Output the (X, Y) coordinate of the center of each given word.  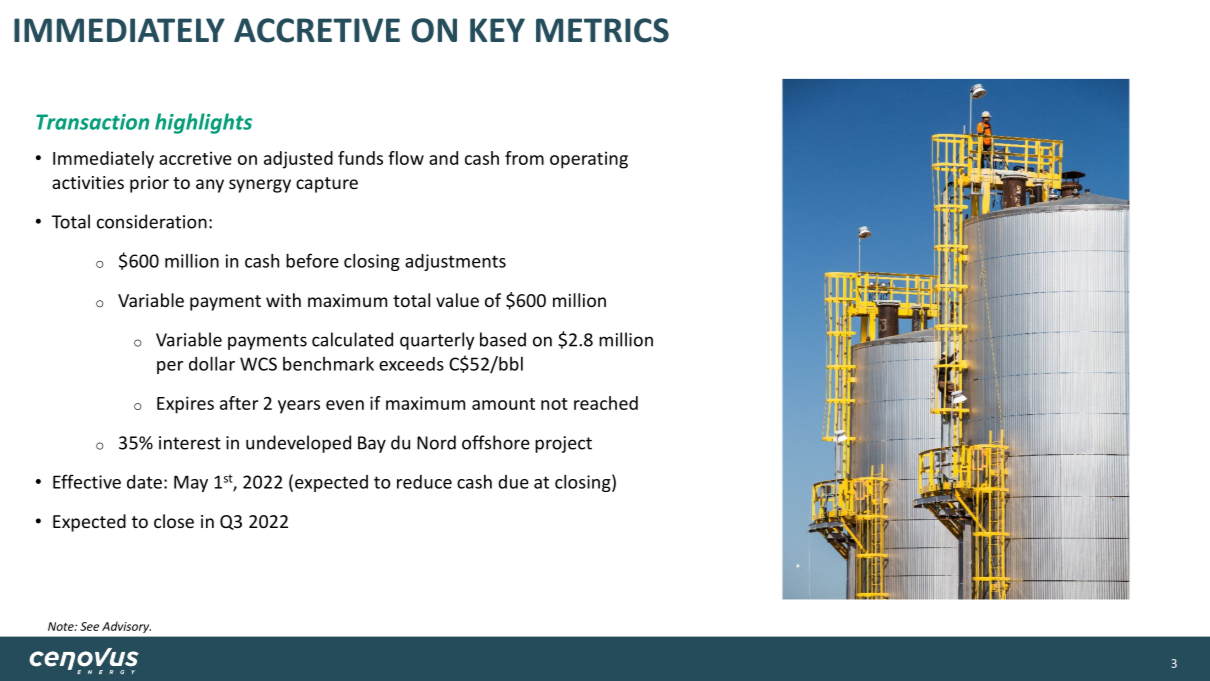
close (174, 521)
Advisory (126, 627)
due (513, 482)
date (144, 482)
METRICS (602, 30)
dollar (212, 363)
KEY (497, 30)
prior (149, 184)
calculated (352, 339)
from (524, 158)
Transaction (92, 122)
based (503, 339)
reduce (424, 482)
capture (327, 185)
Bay (372, 444)
